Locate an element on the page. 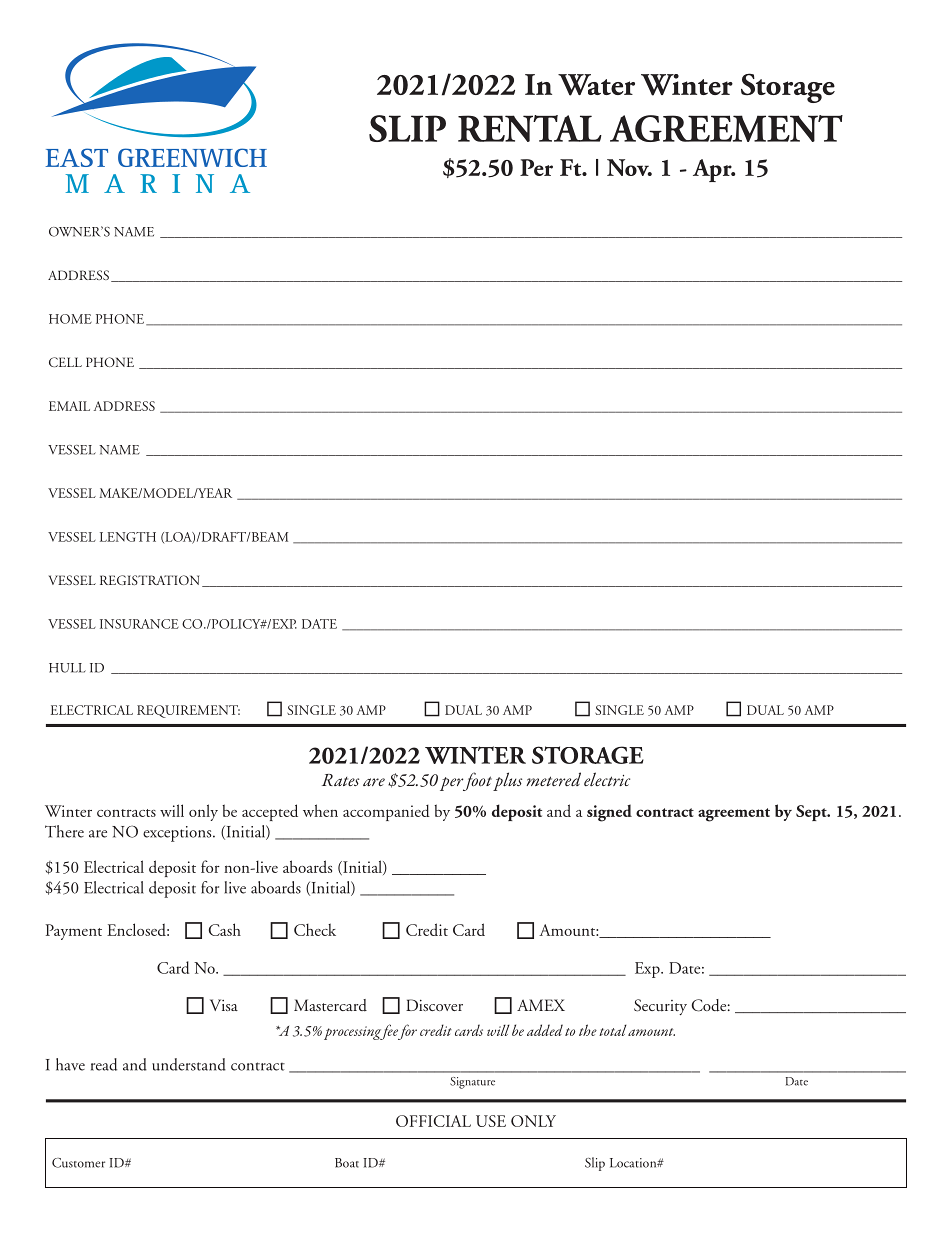 This document has height=1233, width=952. EMAIL is located at coordinates (69, 406).
